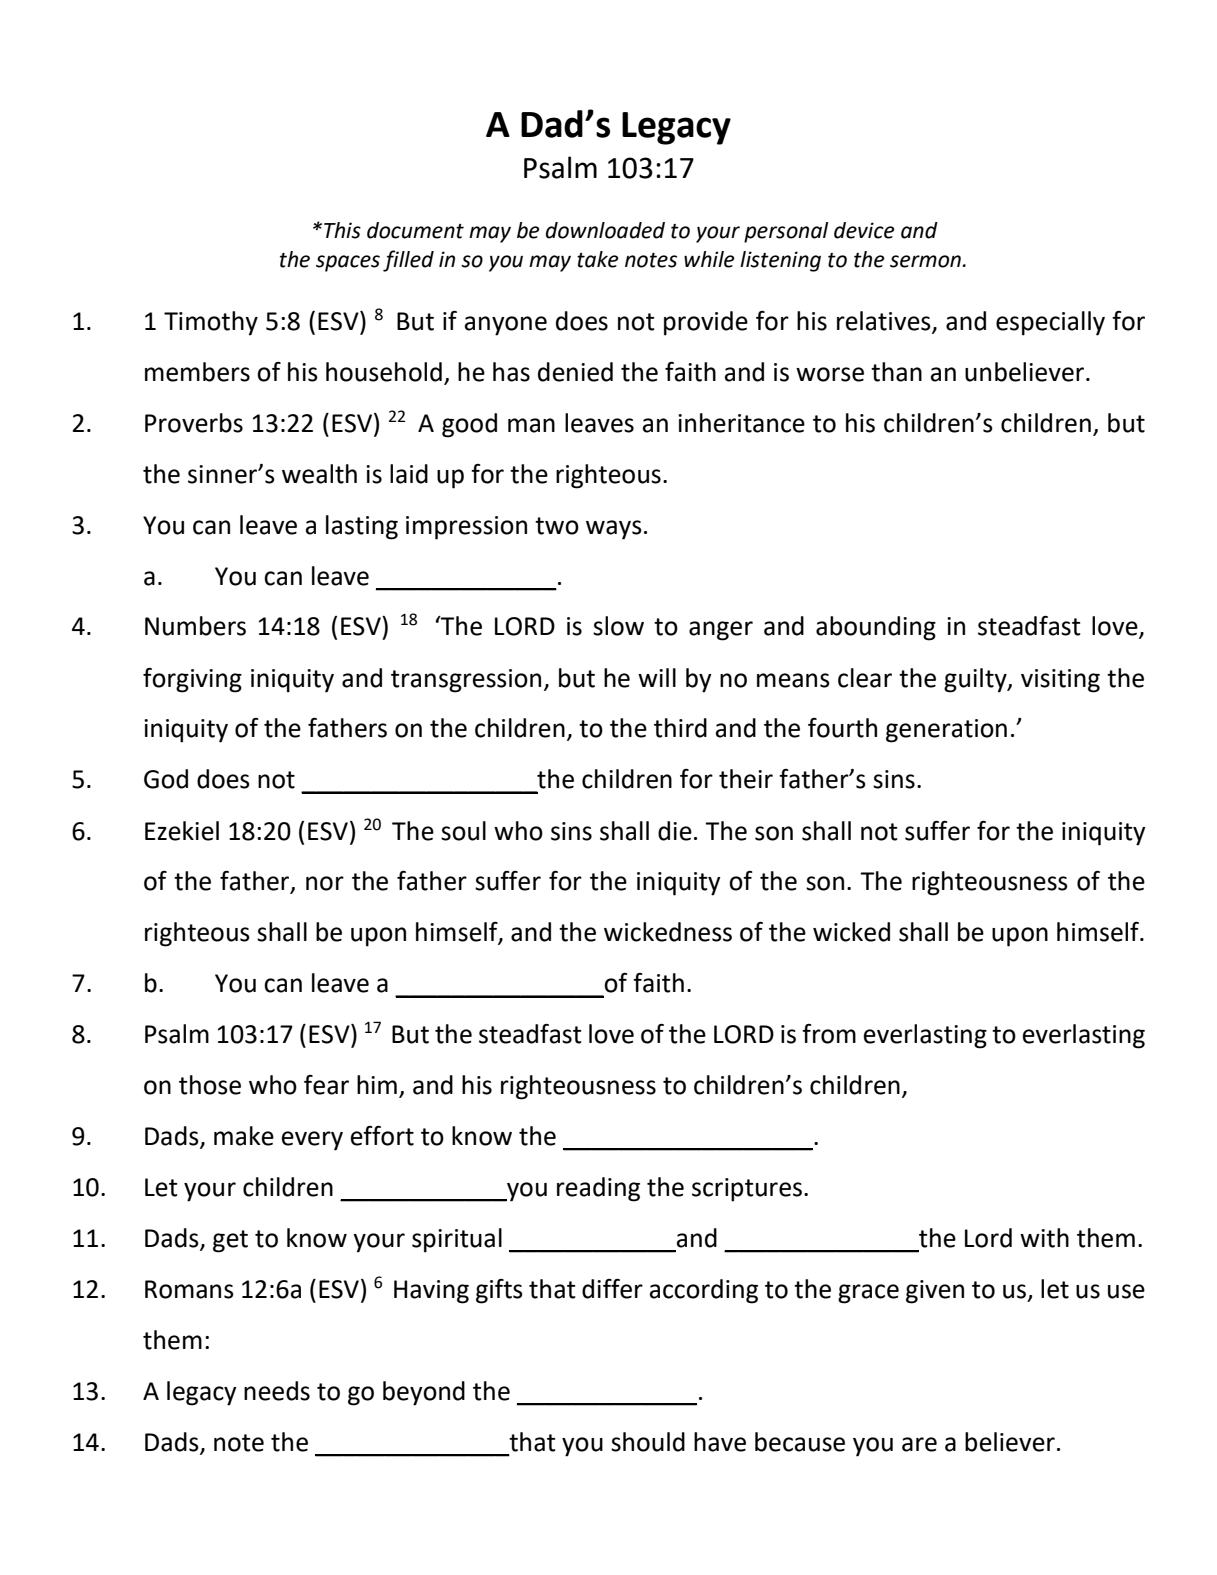 This page has width=1217, height=1575. Describe the element at coordinates (195, 626) in the page. I see `Numbers` at that location.
